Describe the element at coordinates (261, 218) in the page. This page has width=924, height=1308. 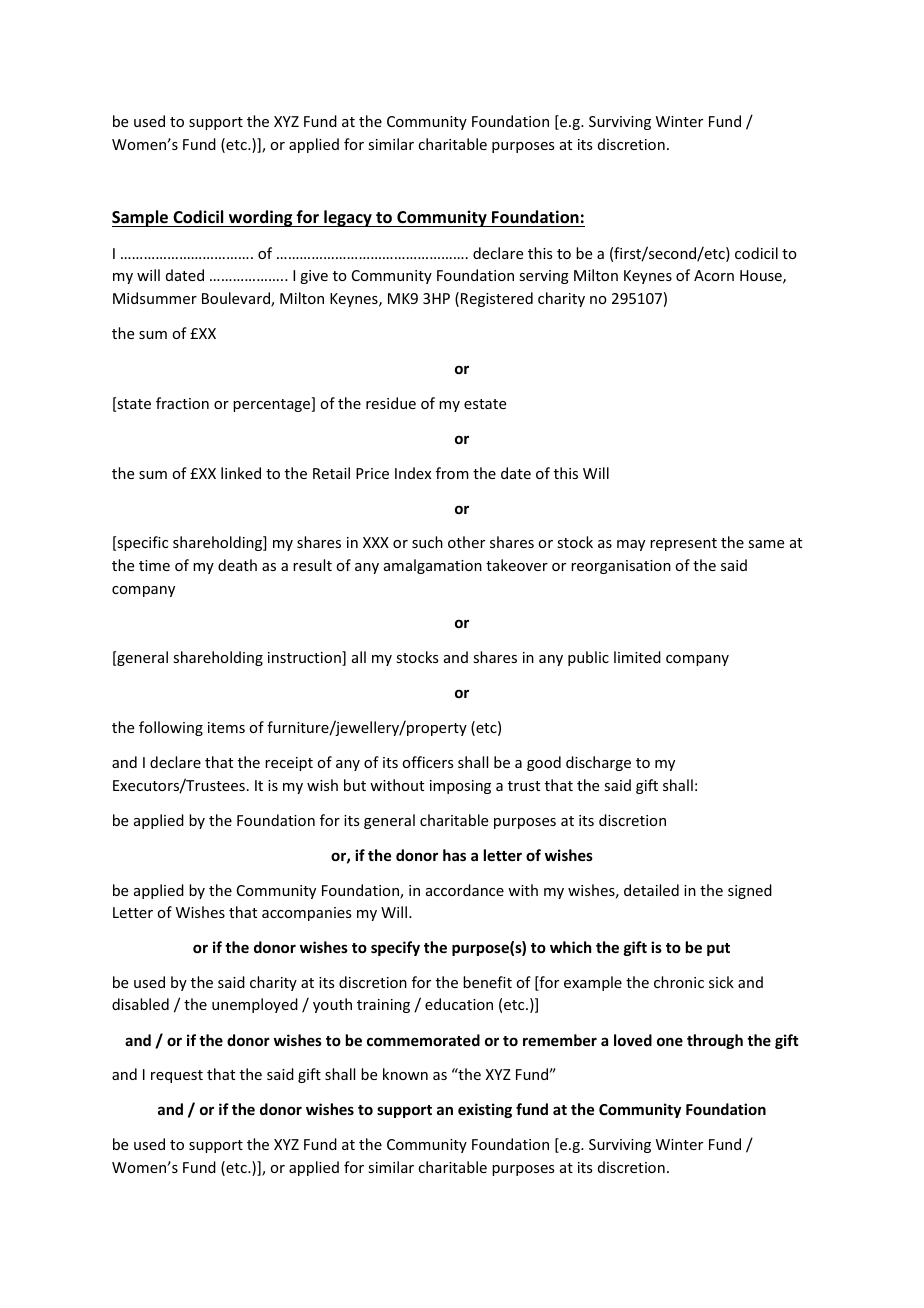
I see `wording` at that location.
